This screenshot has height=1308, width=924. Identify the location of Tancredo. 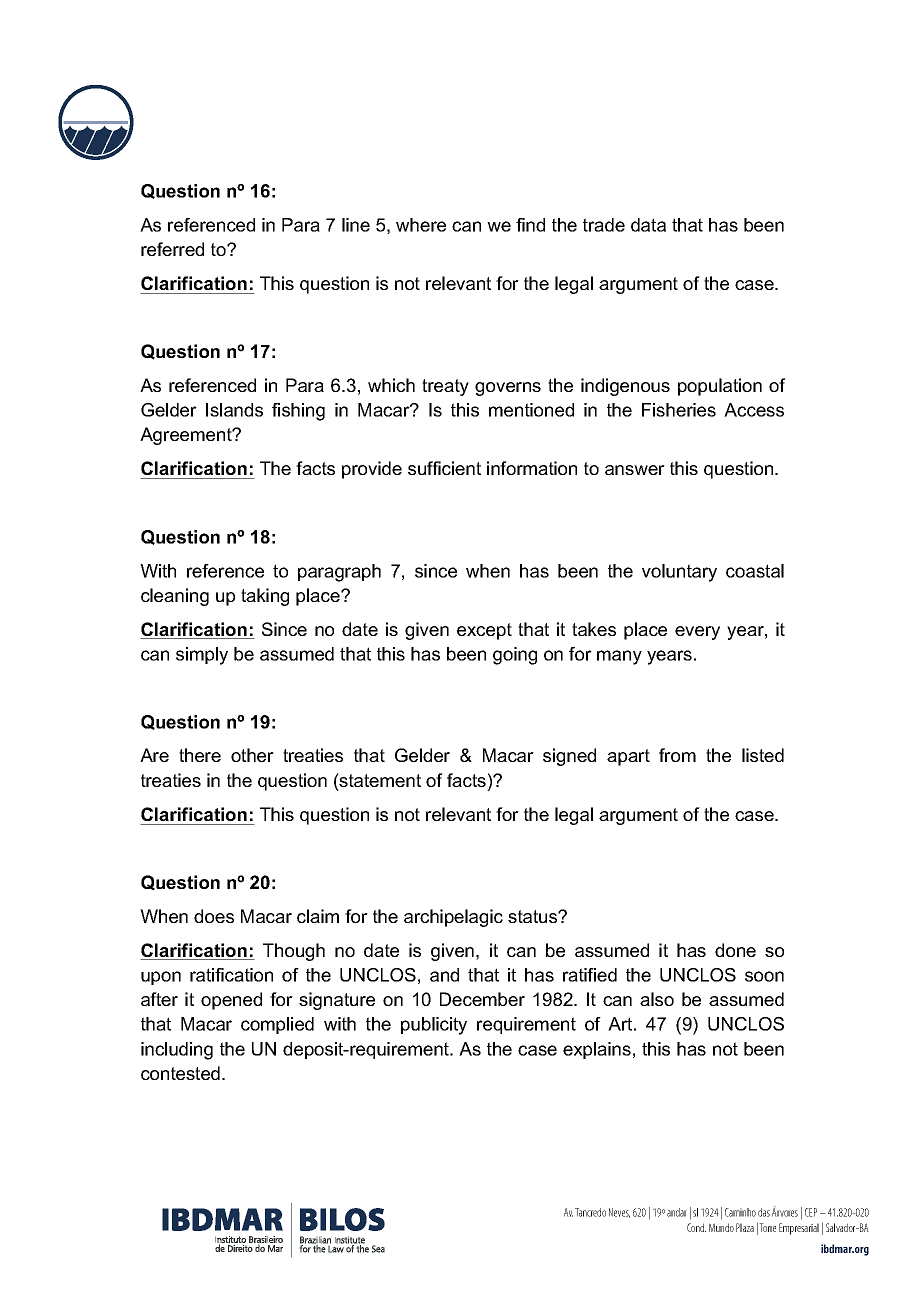
(590, 1212).
